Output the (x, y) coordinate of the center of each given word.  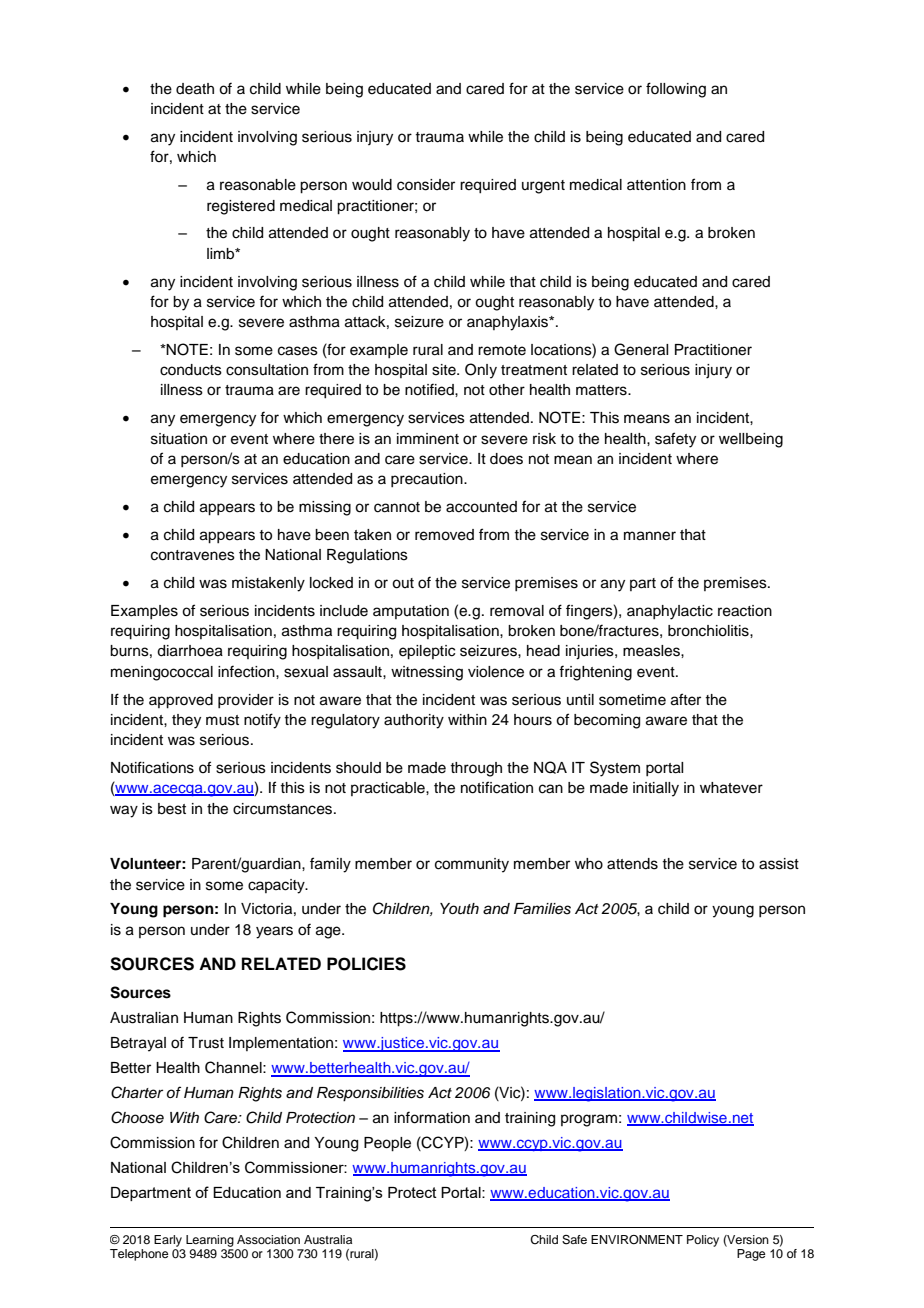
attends (632, 864)
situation (179, 439)
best (172, 809)
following (676, 90)
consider (426, 185)
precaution (428, 480)
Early (168, 1241)
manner (650, 536)
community (472, 865)
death (195, 89)
